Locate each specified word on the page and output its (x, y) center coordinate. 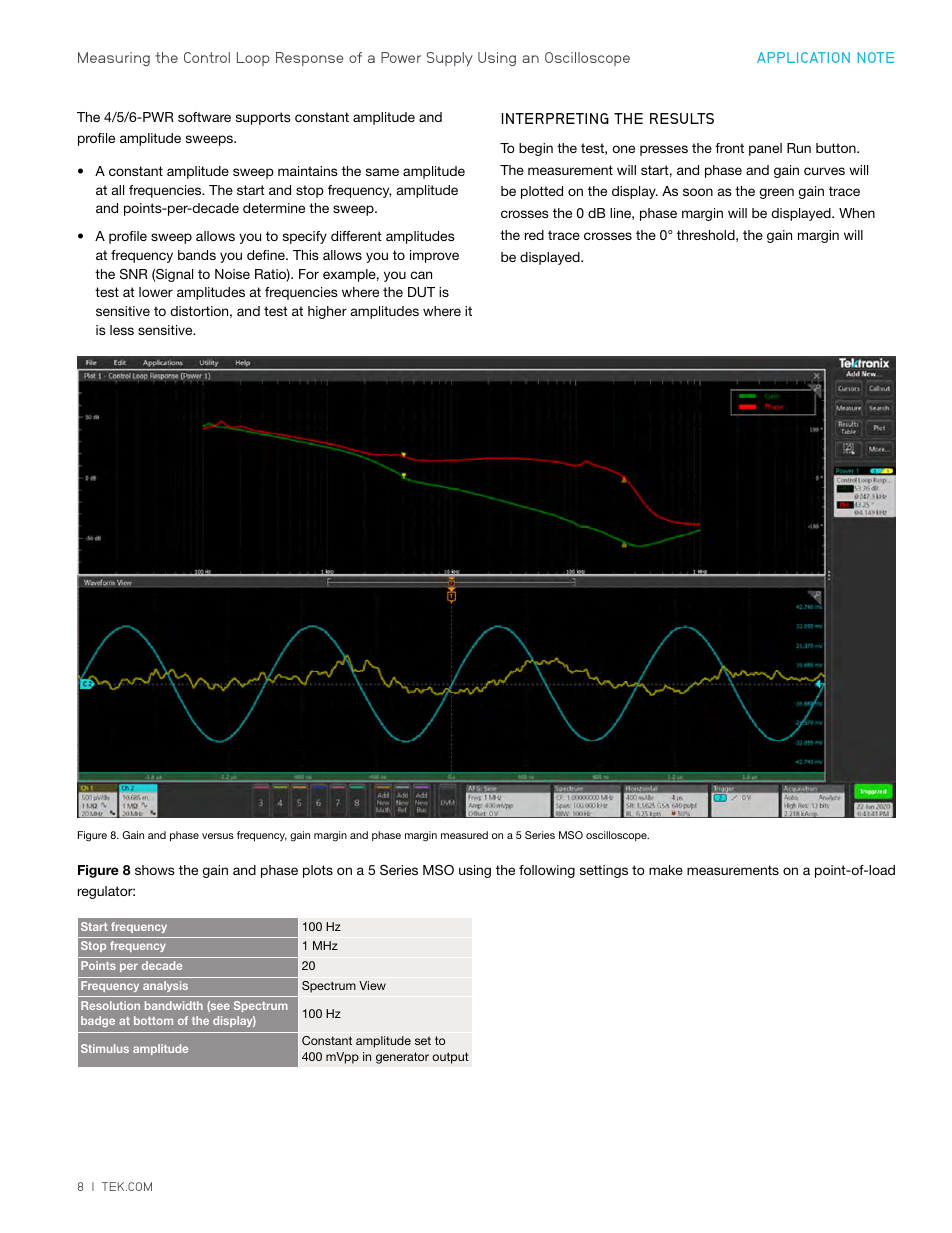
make (666, 870)
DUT (421, 292)
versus (218, 836)
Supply (450, 59)
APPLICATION (803, 57)
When (857, 213)
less (122, 330)
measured (464, 835)
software (204, 117)
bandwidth (174, 1005)
